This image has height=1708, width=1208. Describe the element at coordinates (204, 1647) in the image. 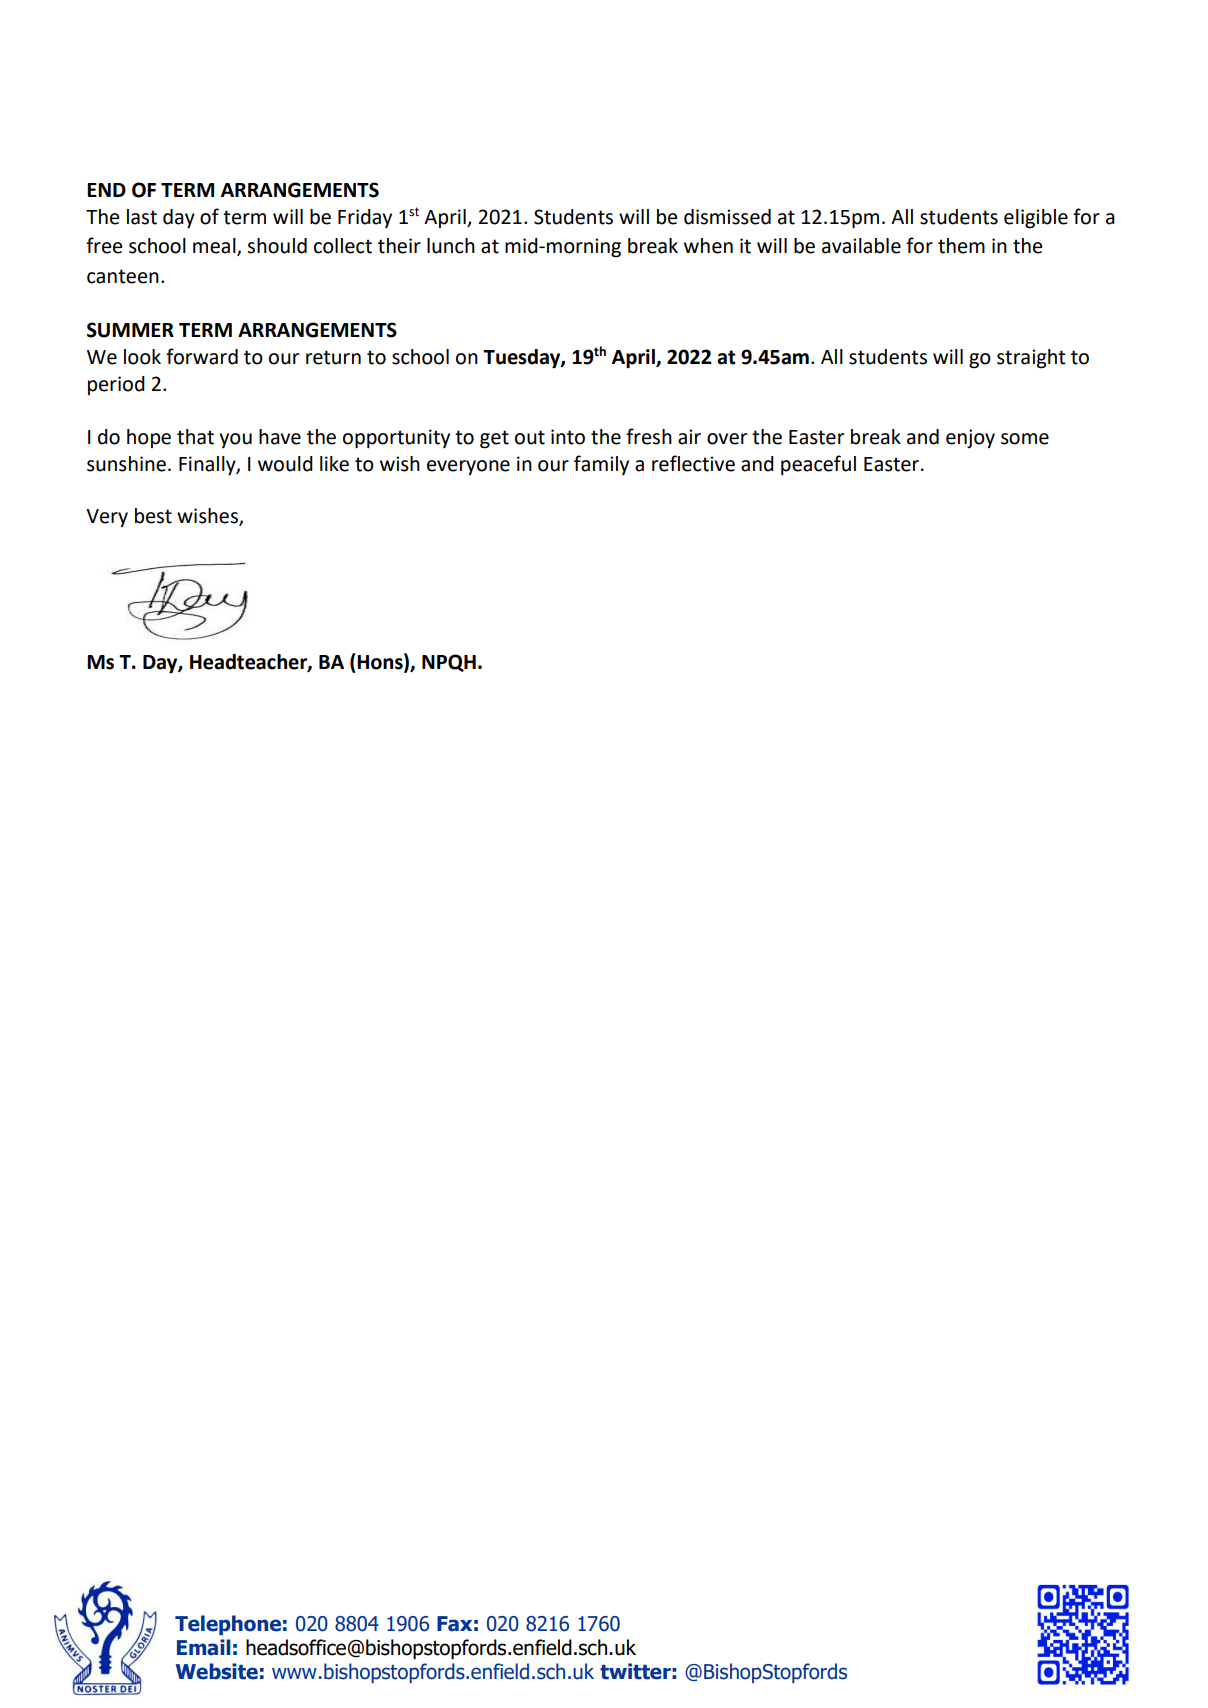

I see `Email` at that location.
